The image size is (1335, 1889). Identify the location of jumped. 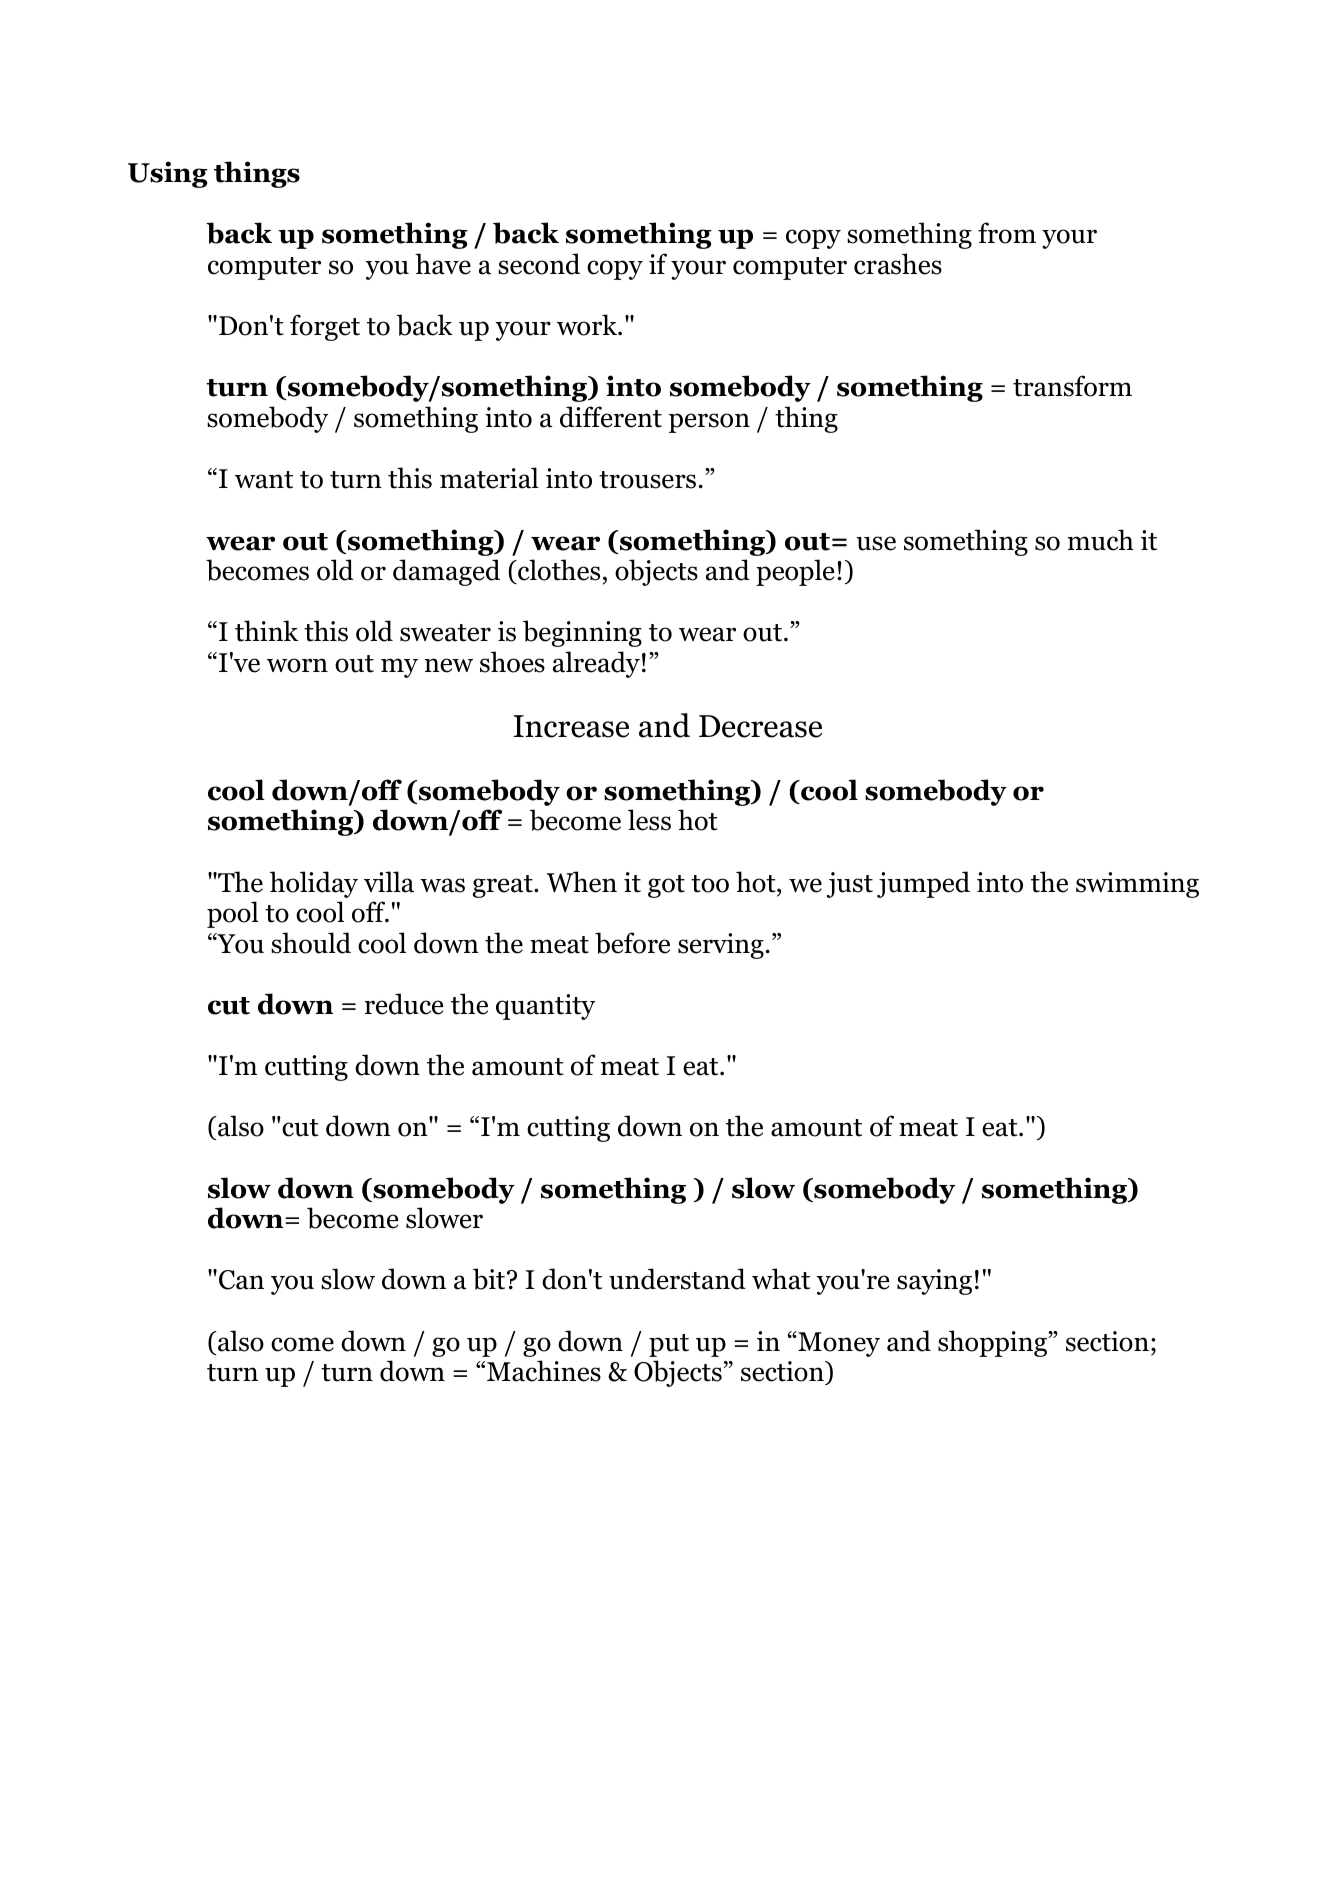
(923, 884).
